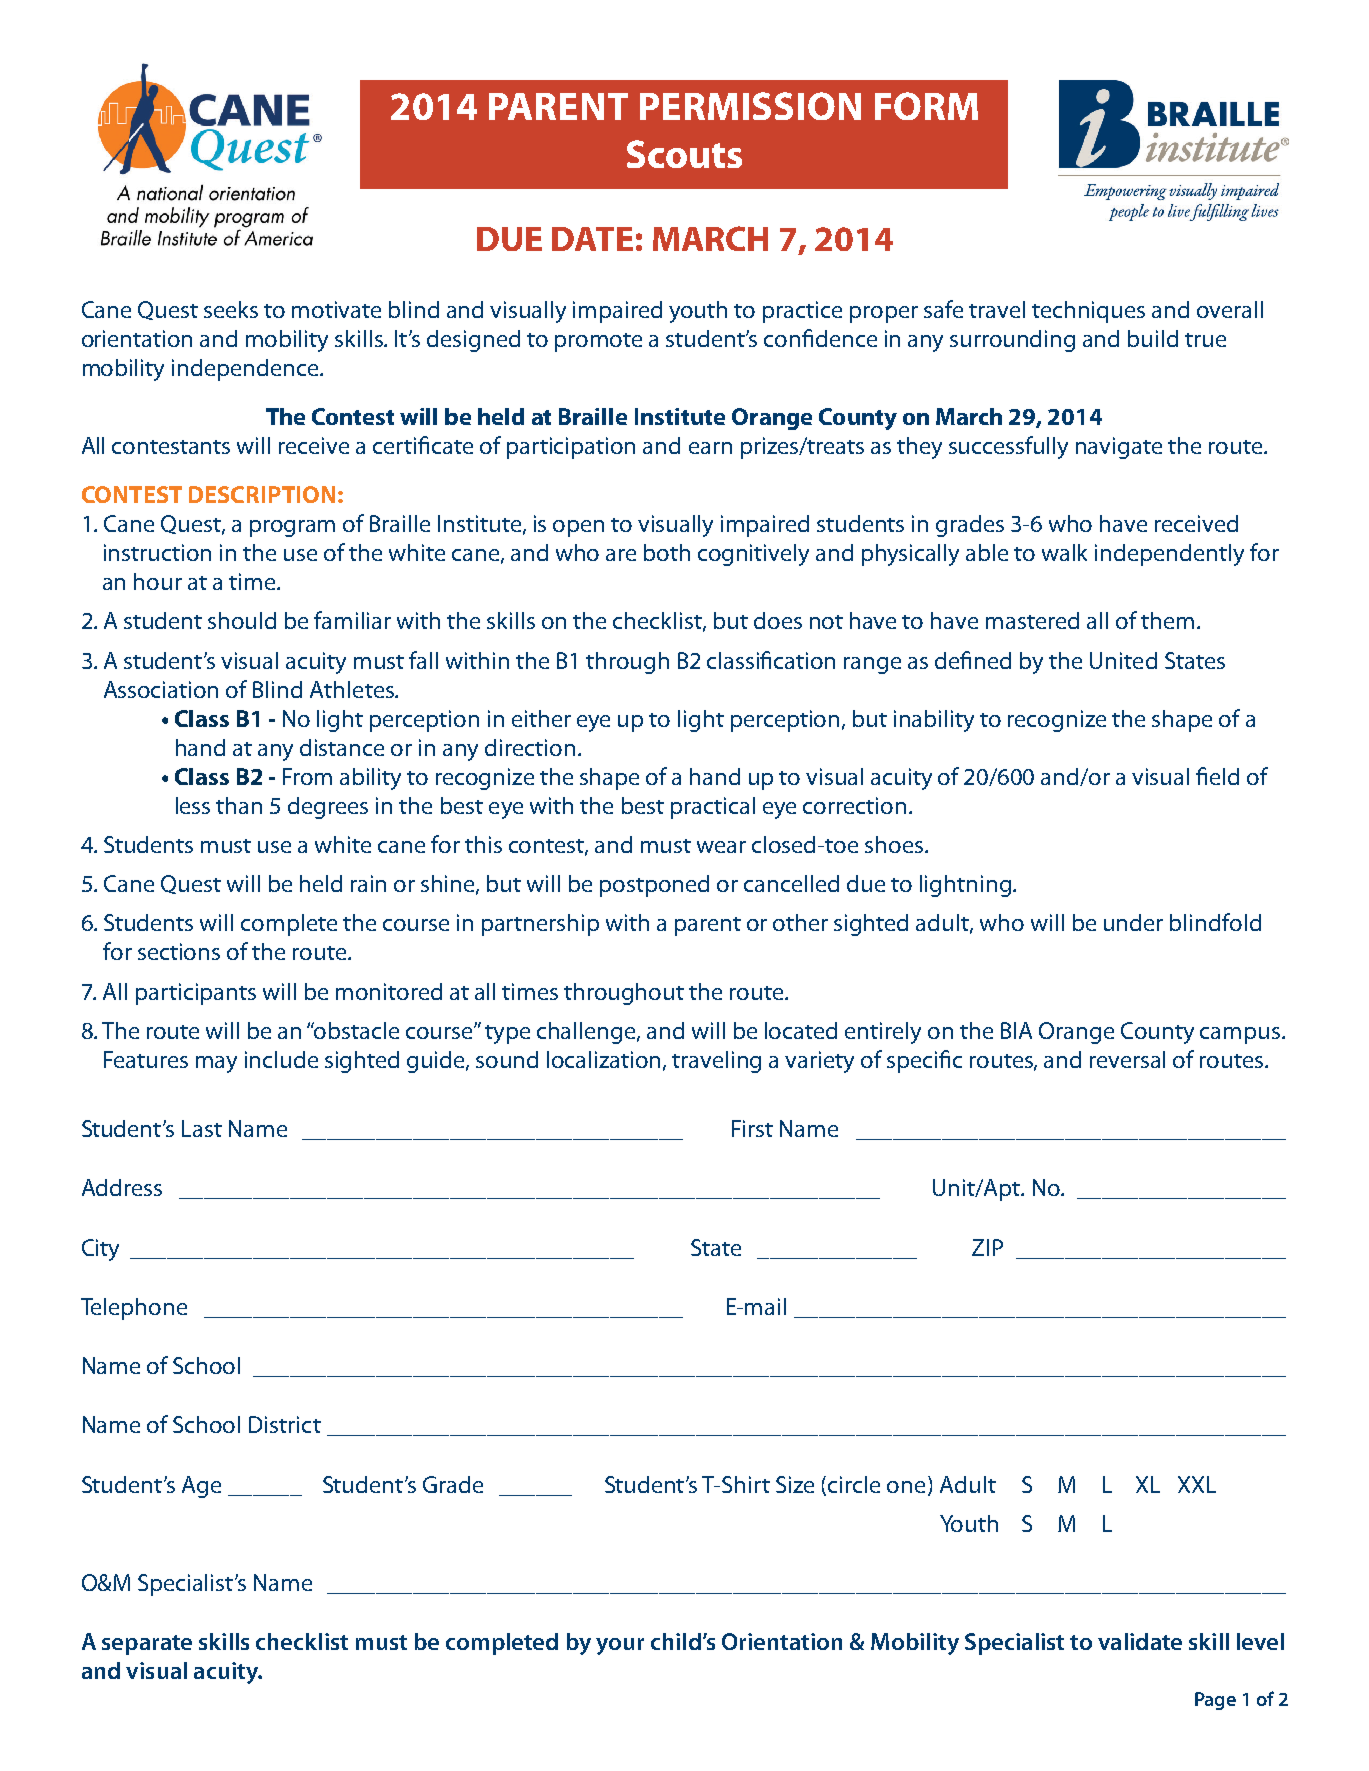  What do you see at coordinates (684, 154) in the image?
I see `Scouts` at bounding box center [684, 154].
